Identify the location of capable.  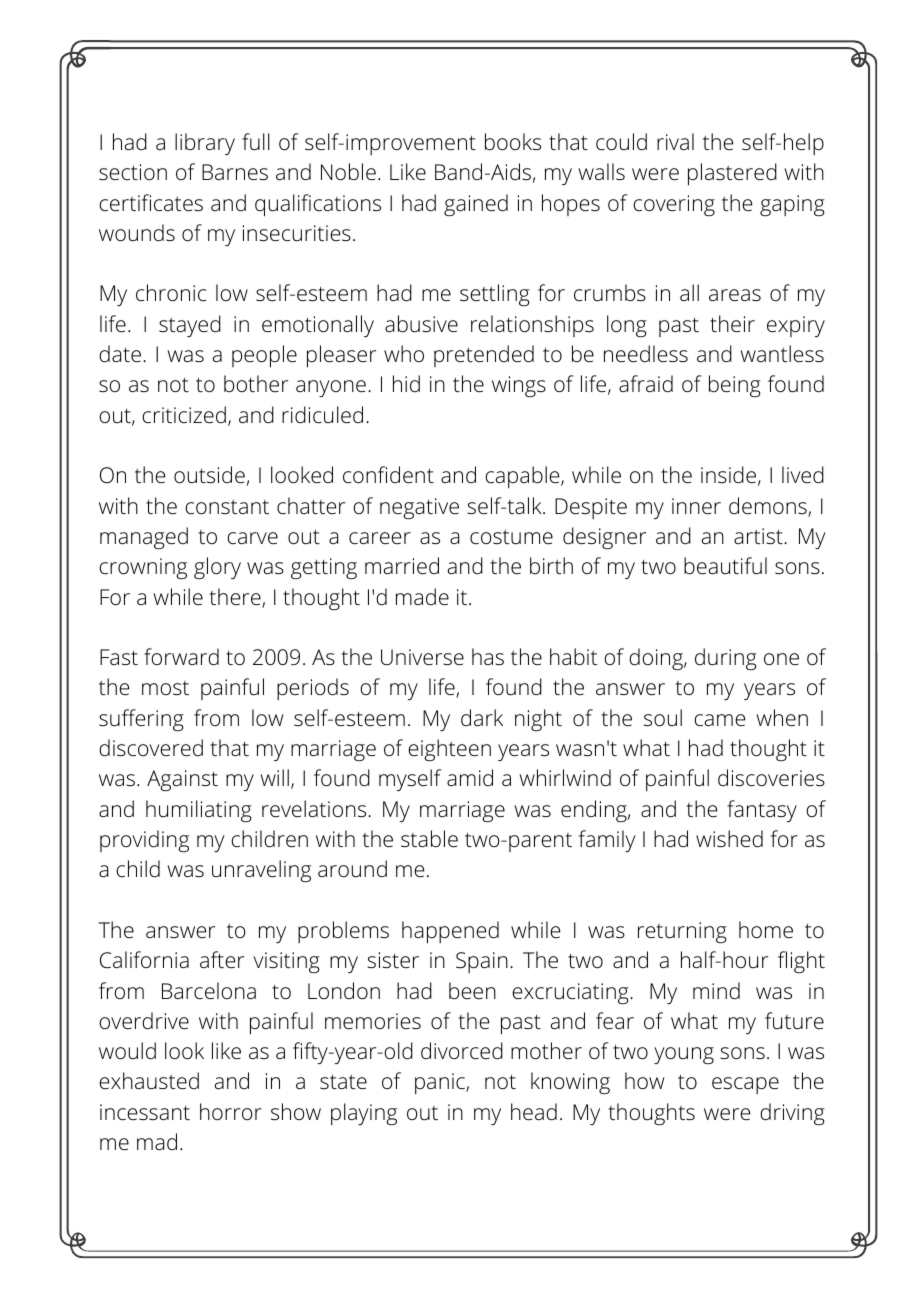
(523, 477).
